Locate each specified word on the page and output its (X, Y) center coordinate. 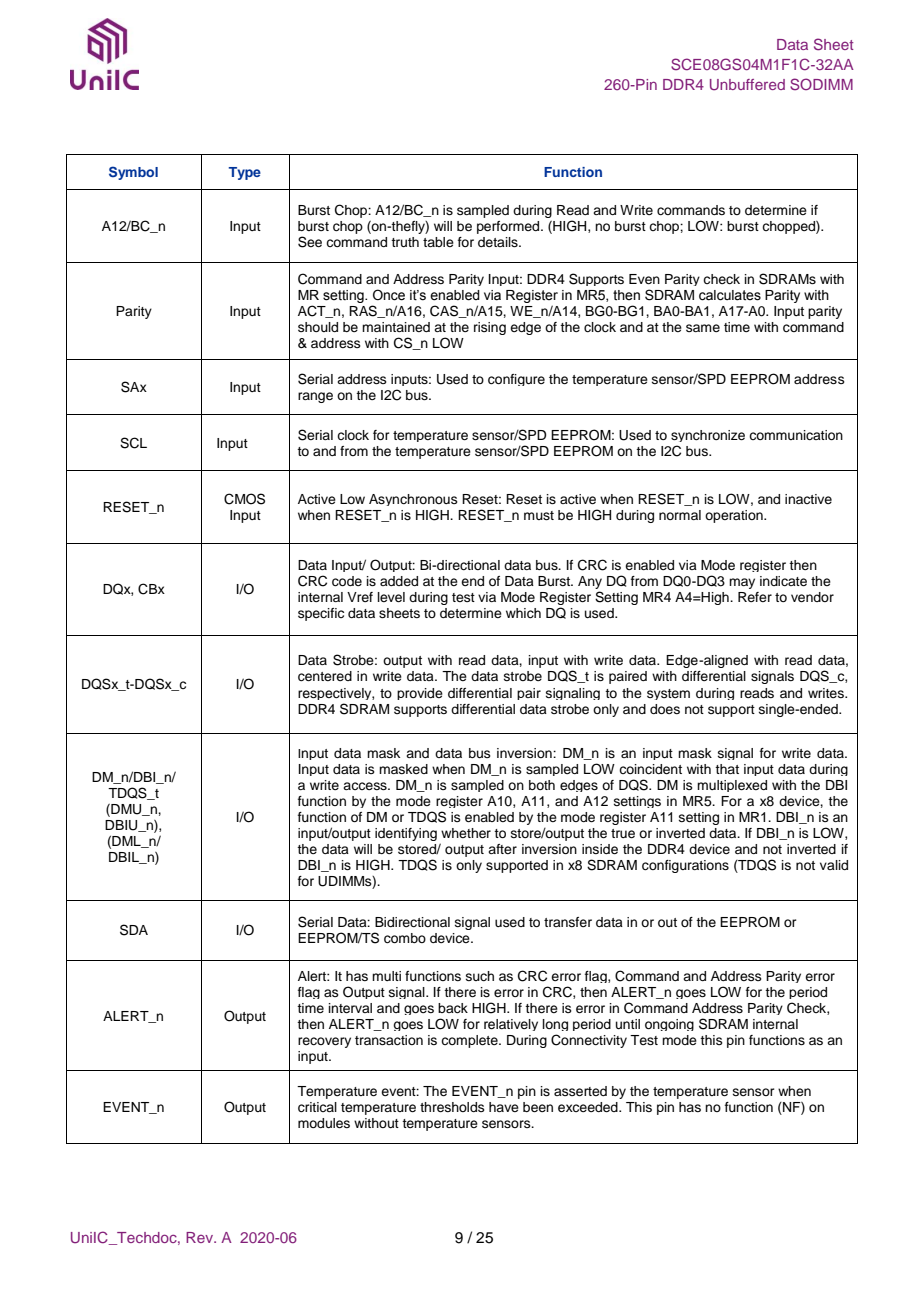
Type (245, 173)
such (480, 976)
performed (509, 227)
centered (325, 676)
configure (516, 380)
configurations (685, 866)
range (315, 397)
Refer (755, 597)
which (523, 613)
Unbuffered (747, 85)
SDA (134, 930)
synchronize (708, 436)
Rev (201, 1237)
